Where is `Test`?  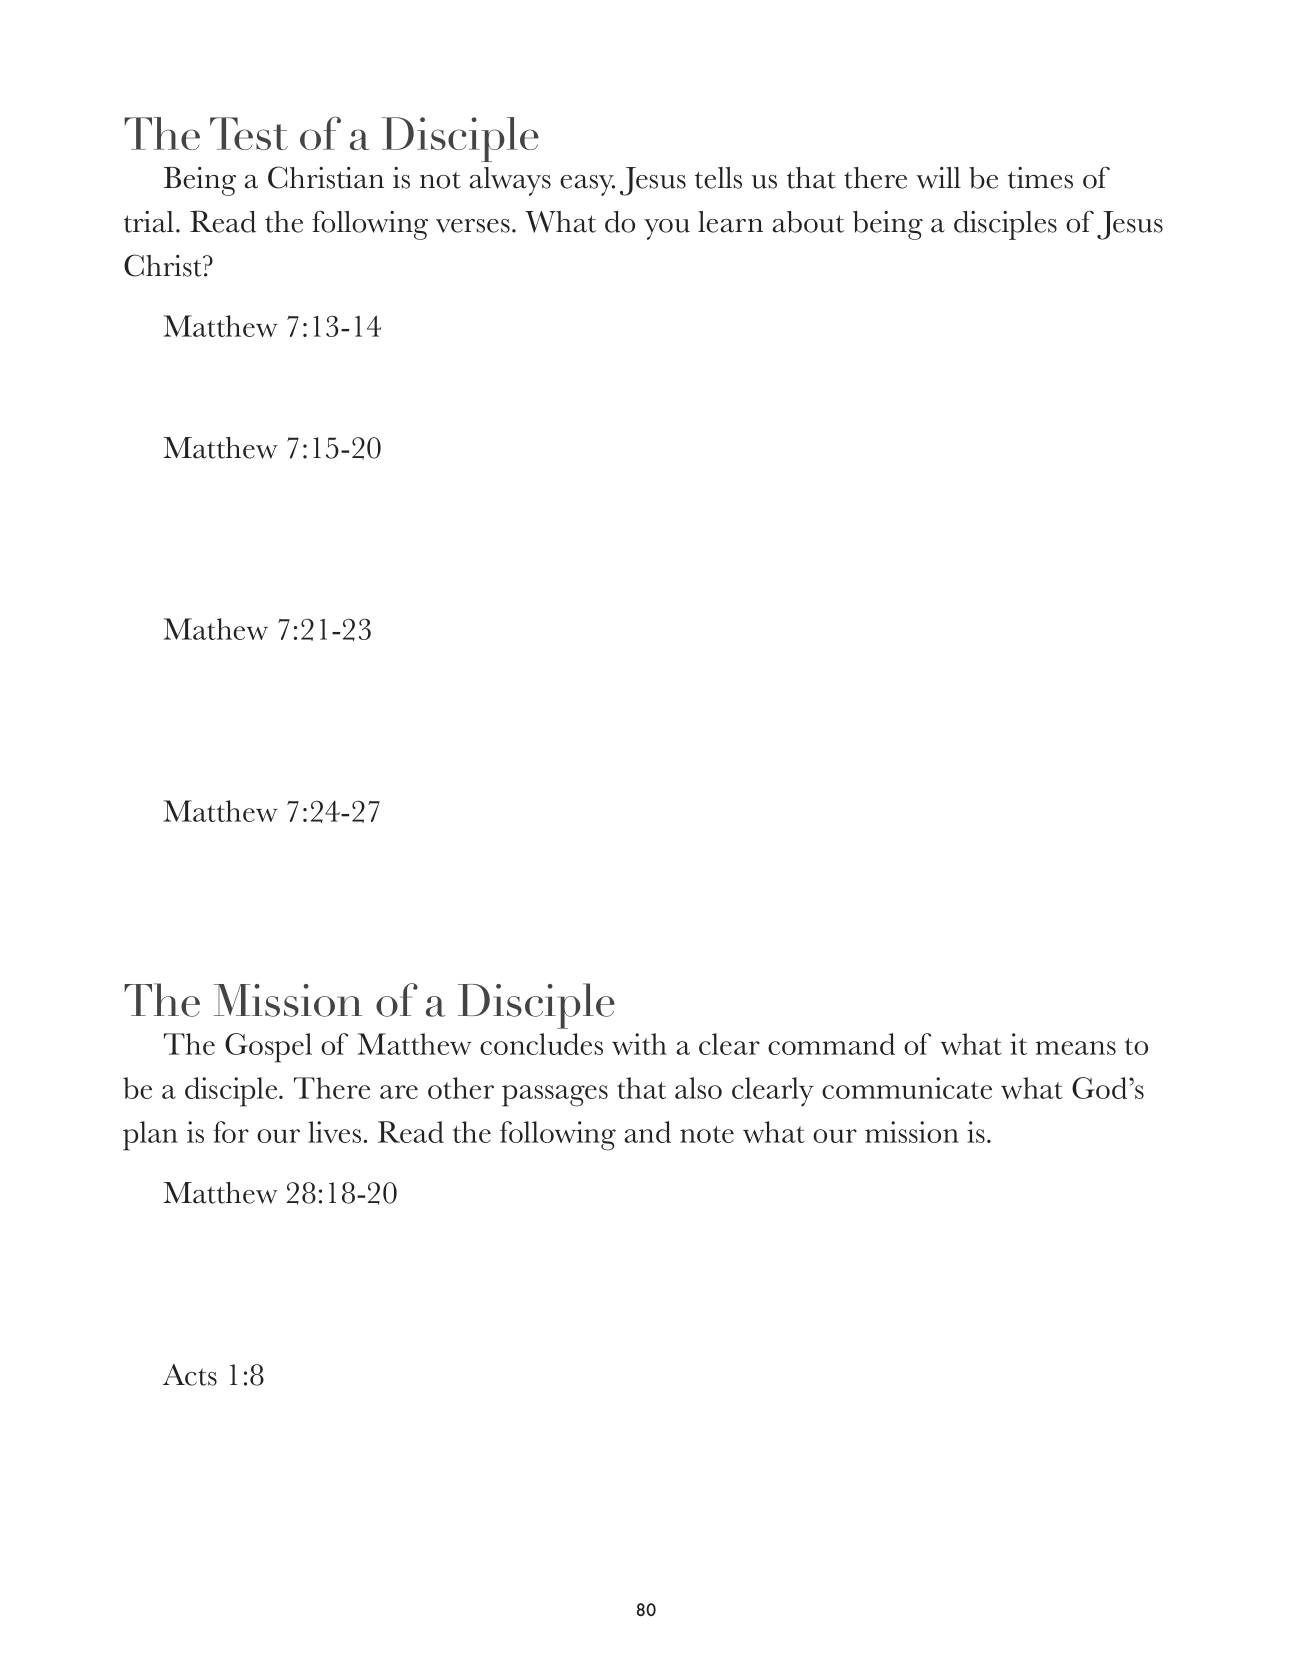 Test is located at coordinates (249, 133).
